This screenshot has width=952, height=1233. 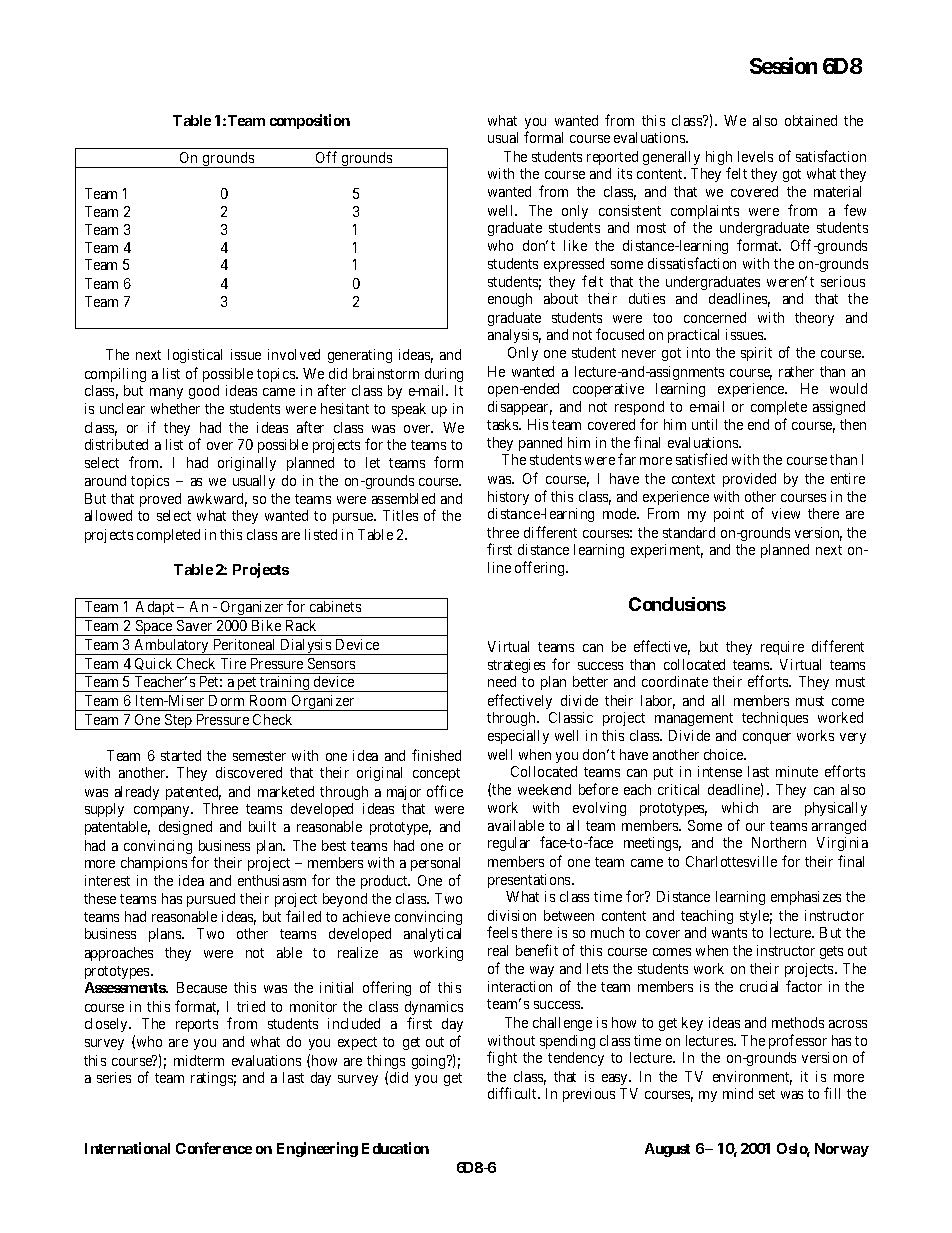 What do you see at coordinates (782, 648) in the screenshot?
I see `require` at bounding box center [782, 648].
